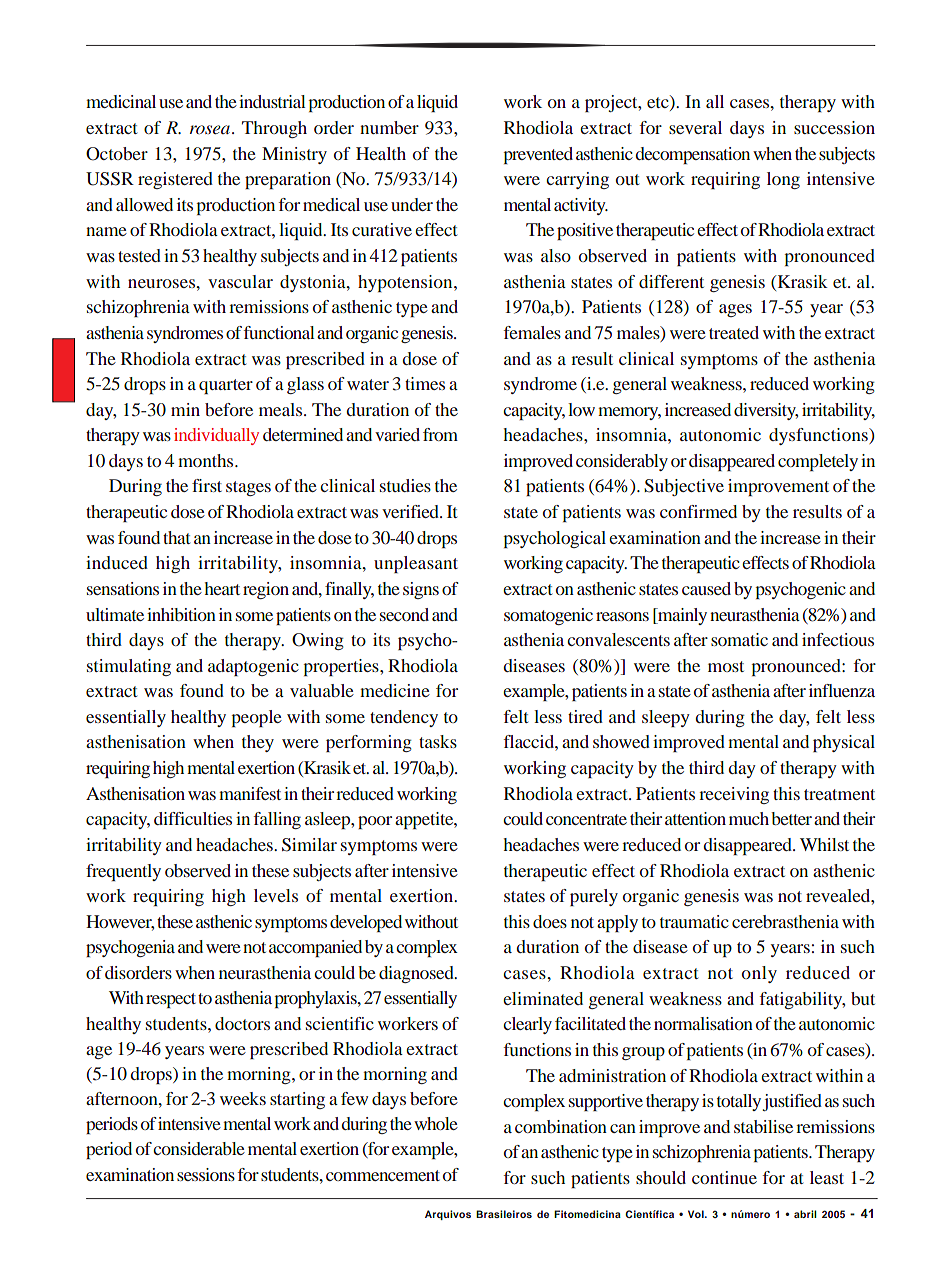  I want to click on whole, so click(436, 1123).
